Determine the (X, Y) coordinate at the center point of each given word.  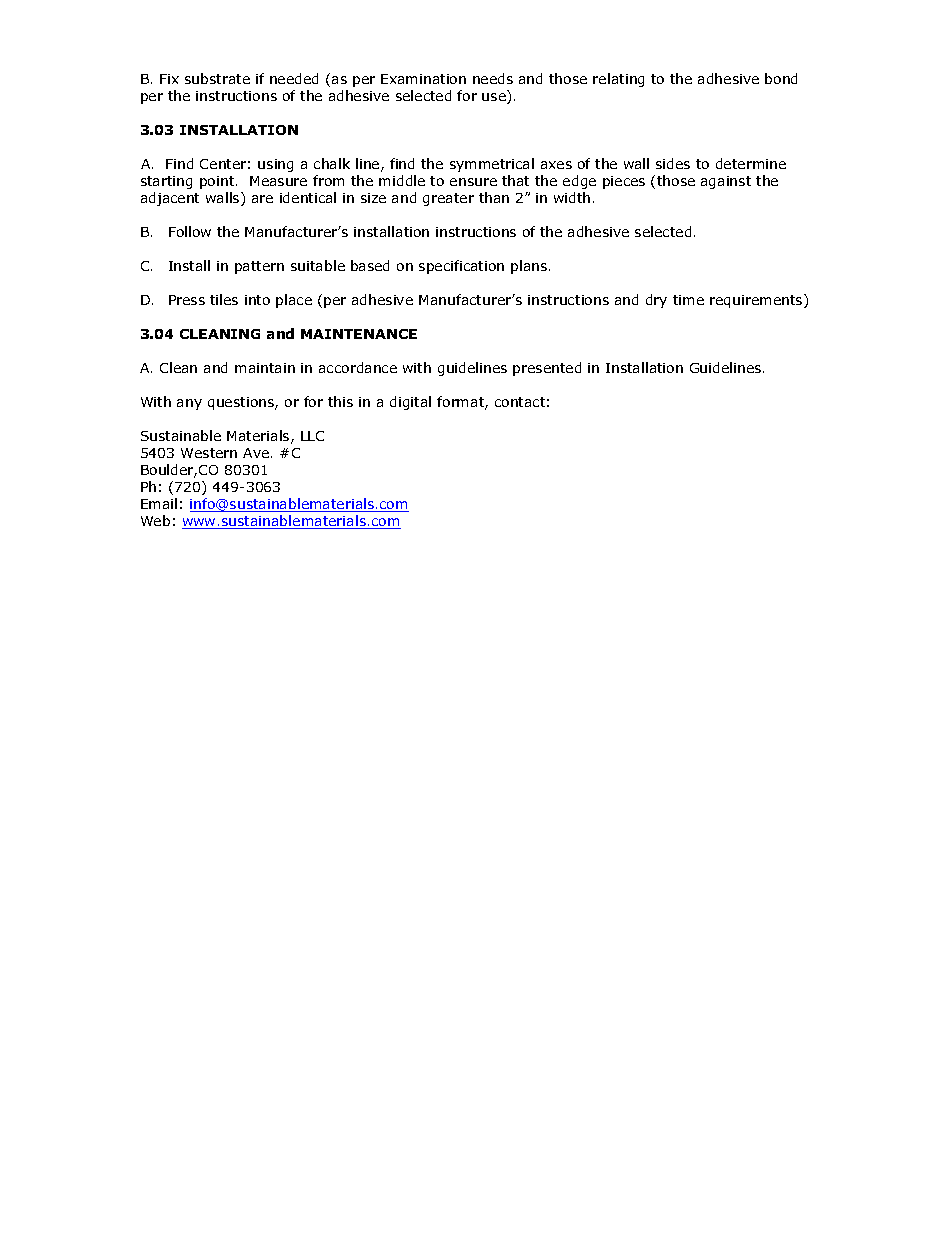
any (189, 404)
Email (159, 503)
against (726, 182)
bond (781, 78)
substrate (217, 78)
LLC (312, 436)
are (262, 199)
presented (547, 369)
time (688, 300)
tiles (224, 299)
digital (410, 403)
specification (461, 267)
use (495, 98)
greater (448, 199)
